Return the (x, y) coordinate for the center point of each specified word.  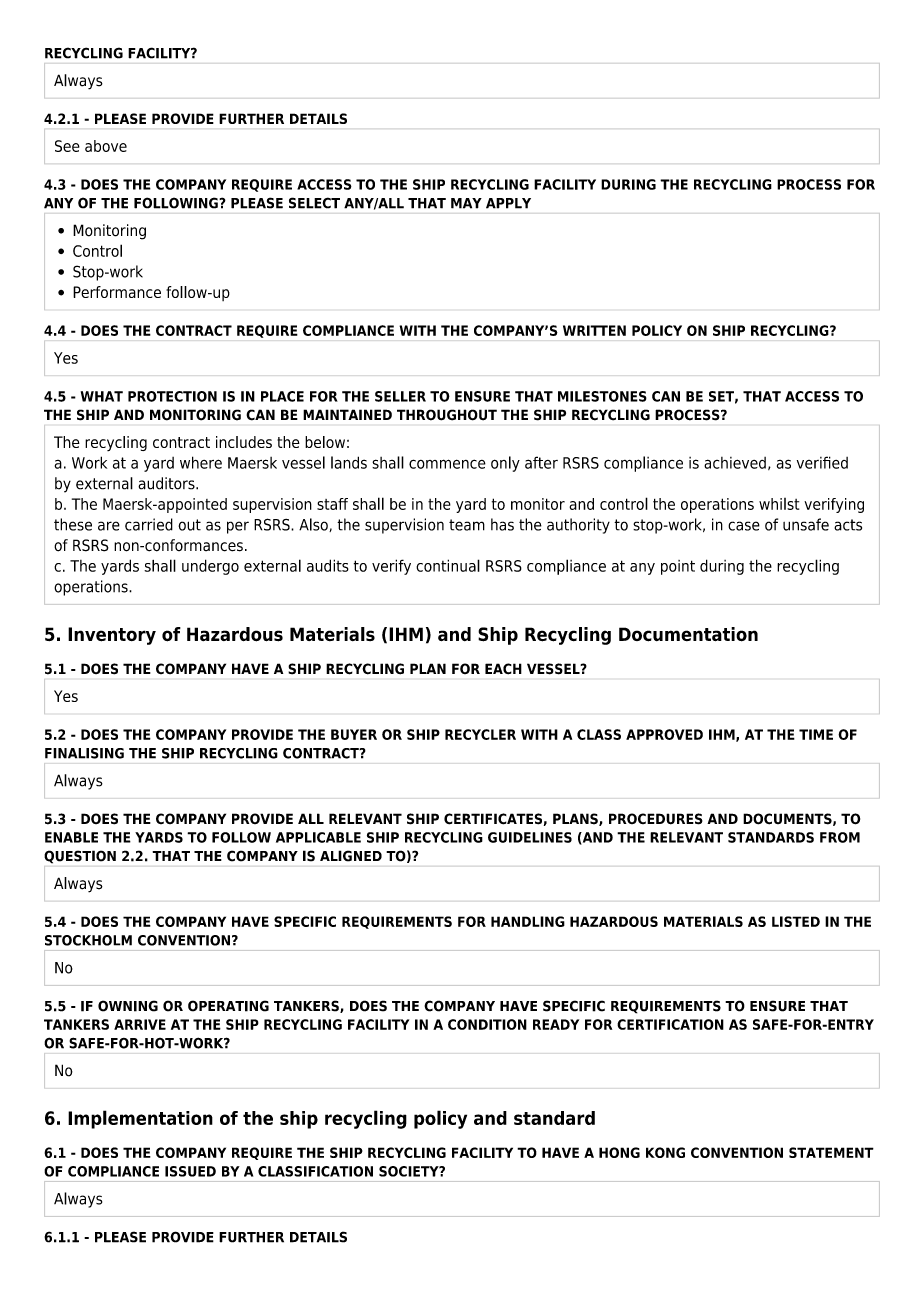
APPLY (508, 203)
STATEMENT (831, 1152)
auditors (167, 483)
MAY (466, 203)
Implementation (140, 1119)
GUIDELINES (530, 837)
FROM (840, 837)
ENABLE (71, 837)
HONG (619, 1152)
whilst (779, 504)
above (106, 146)
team (467, 525)
